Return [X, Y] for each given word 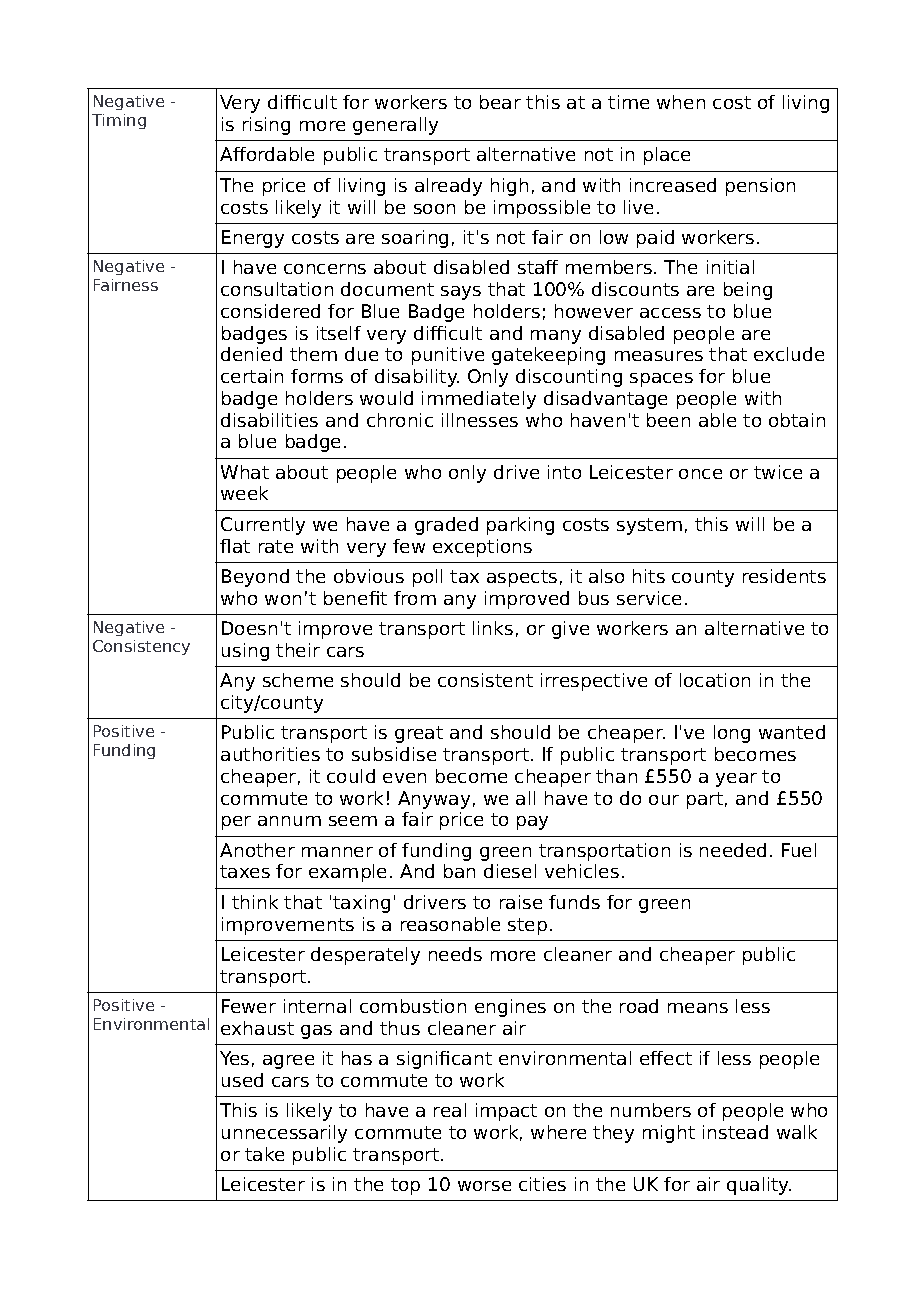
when [681, 102]
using [245, 652]
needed [733, 850]
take [264, 1154]
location [715, 680]
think [255, 902]
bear [500, 102]
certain [252, 376]
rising [266, 126]
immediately [479, 400]
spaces [661, 380]
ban [459, 871]
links [493, 628]
